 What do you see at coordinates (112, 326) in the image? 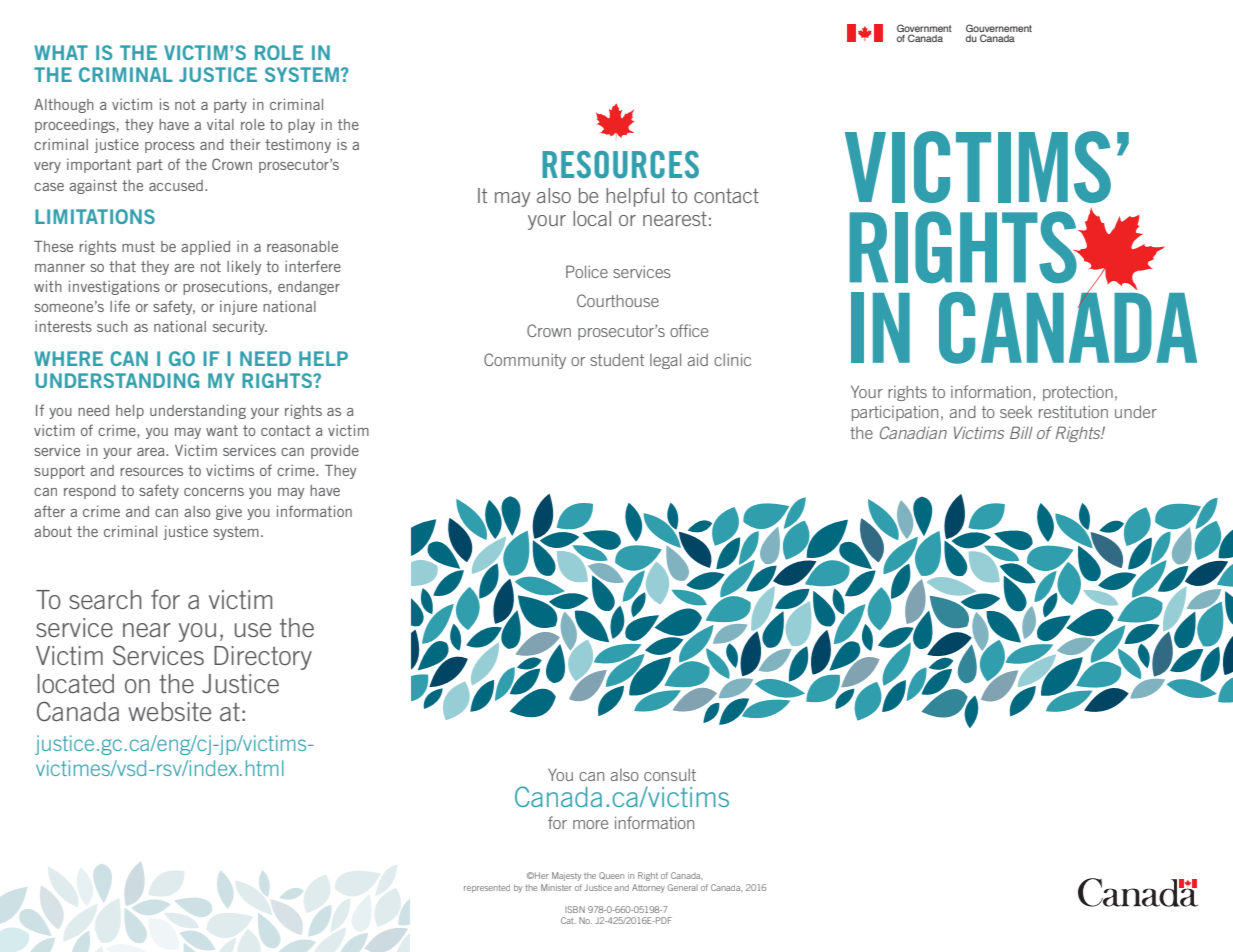
I see `such` at bounding box center [112, 326].
